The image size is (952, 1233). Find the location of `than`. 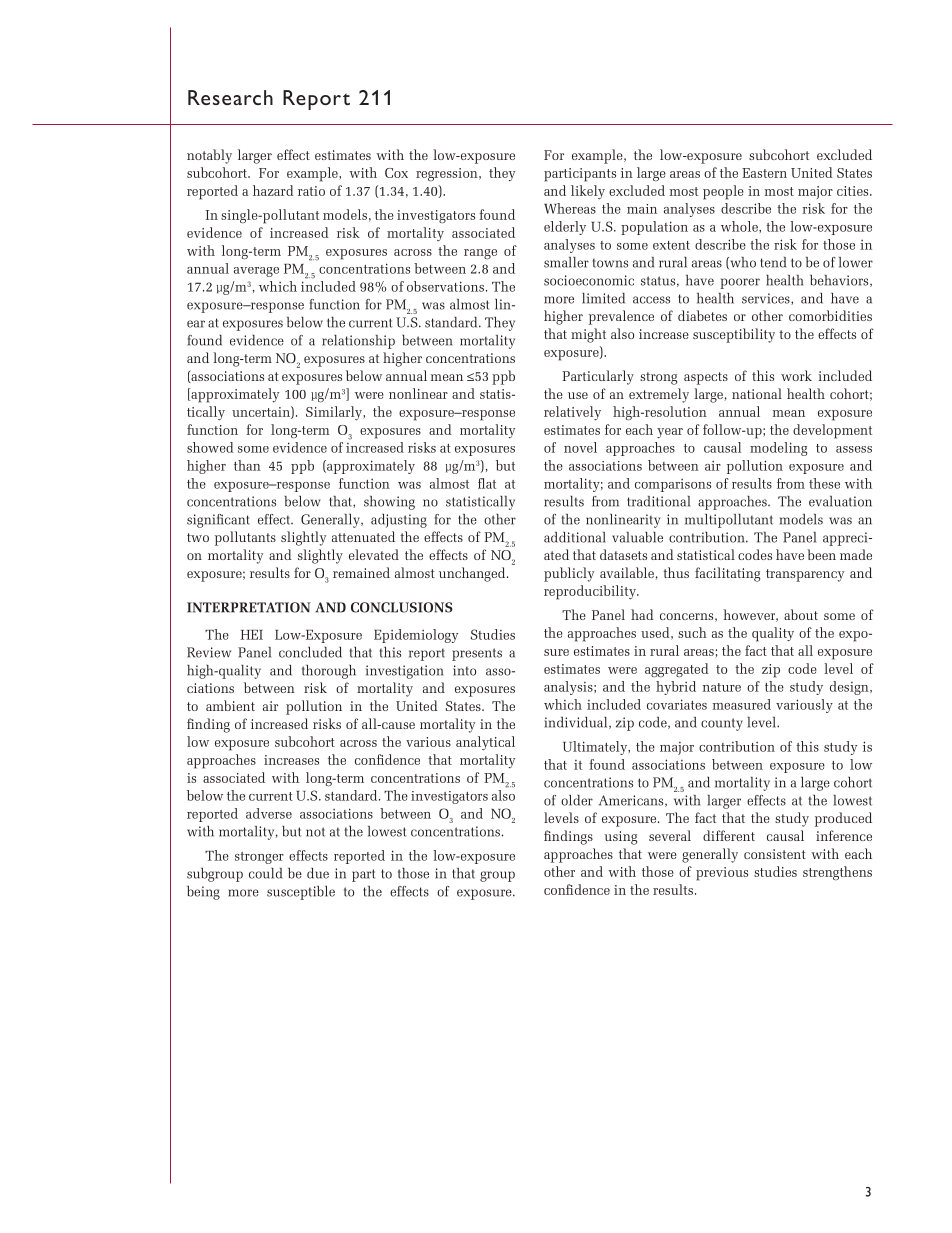

than is located at coordinates (247, 465).
